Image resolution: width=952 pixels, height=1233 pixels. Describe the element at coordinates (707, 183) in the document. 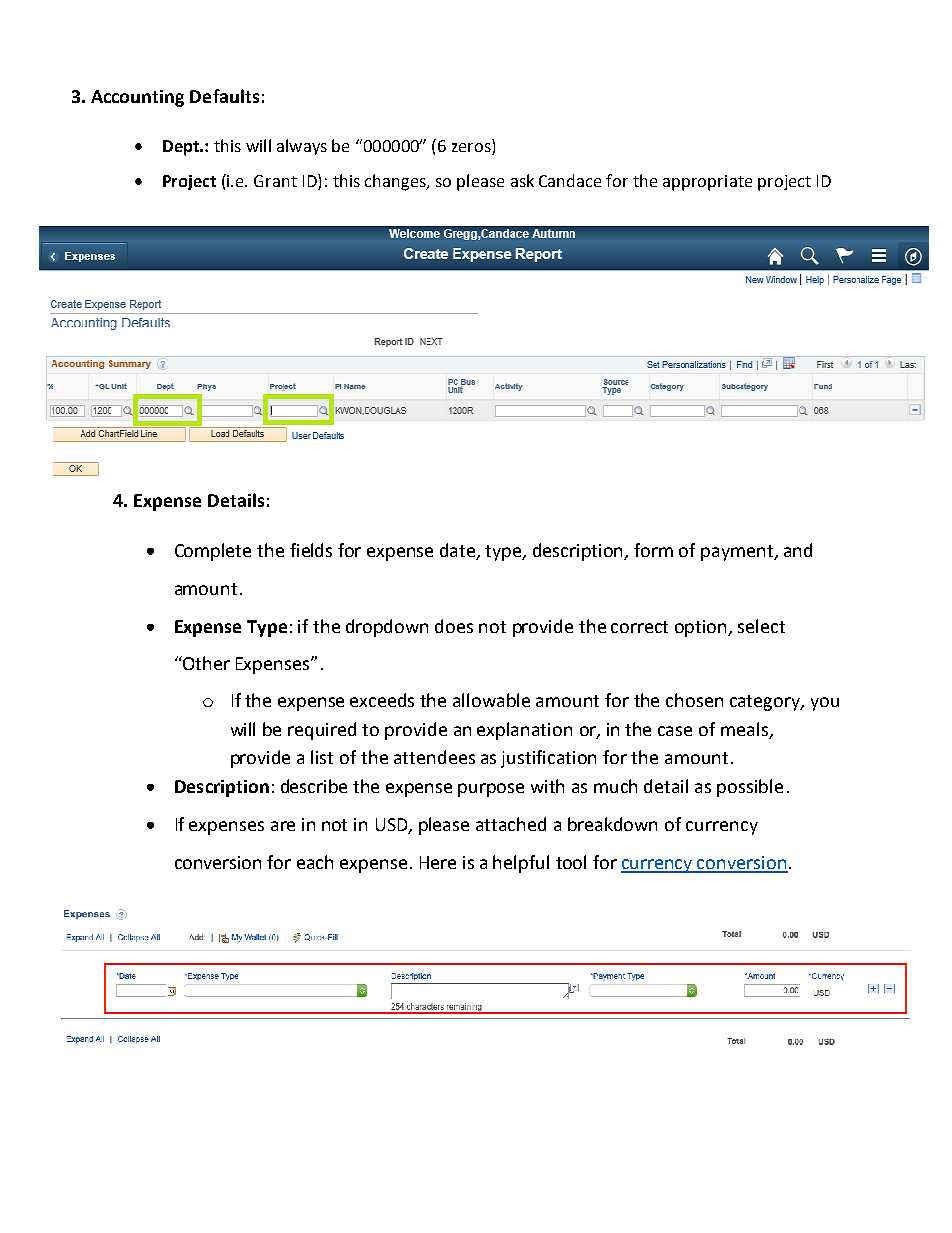

I see `appropriate` at that location.
